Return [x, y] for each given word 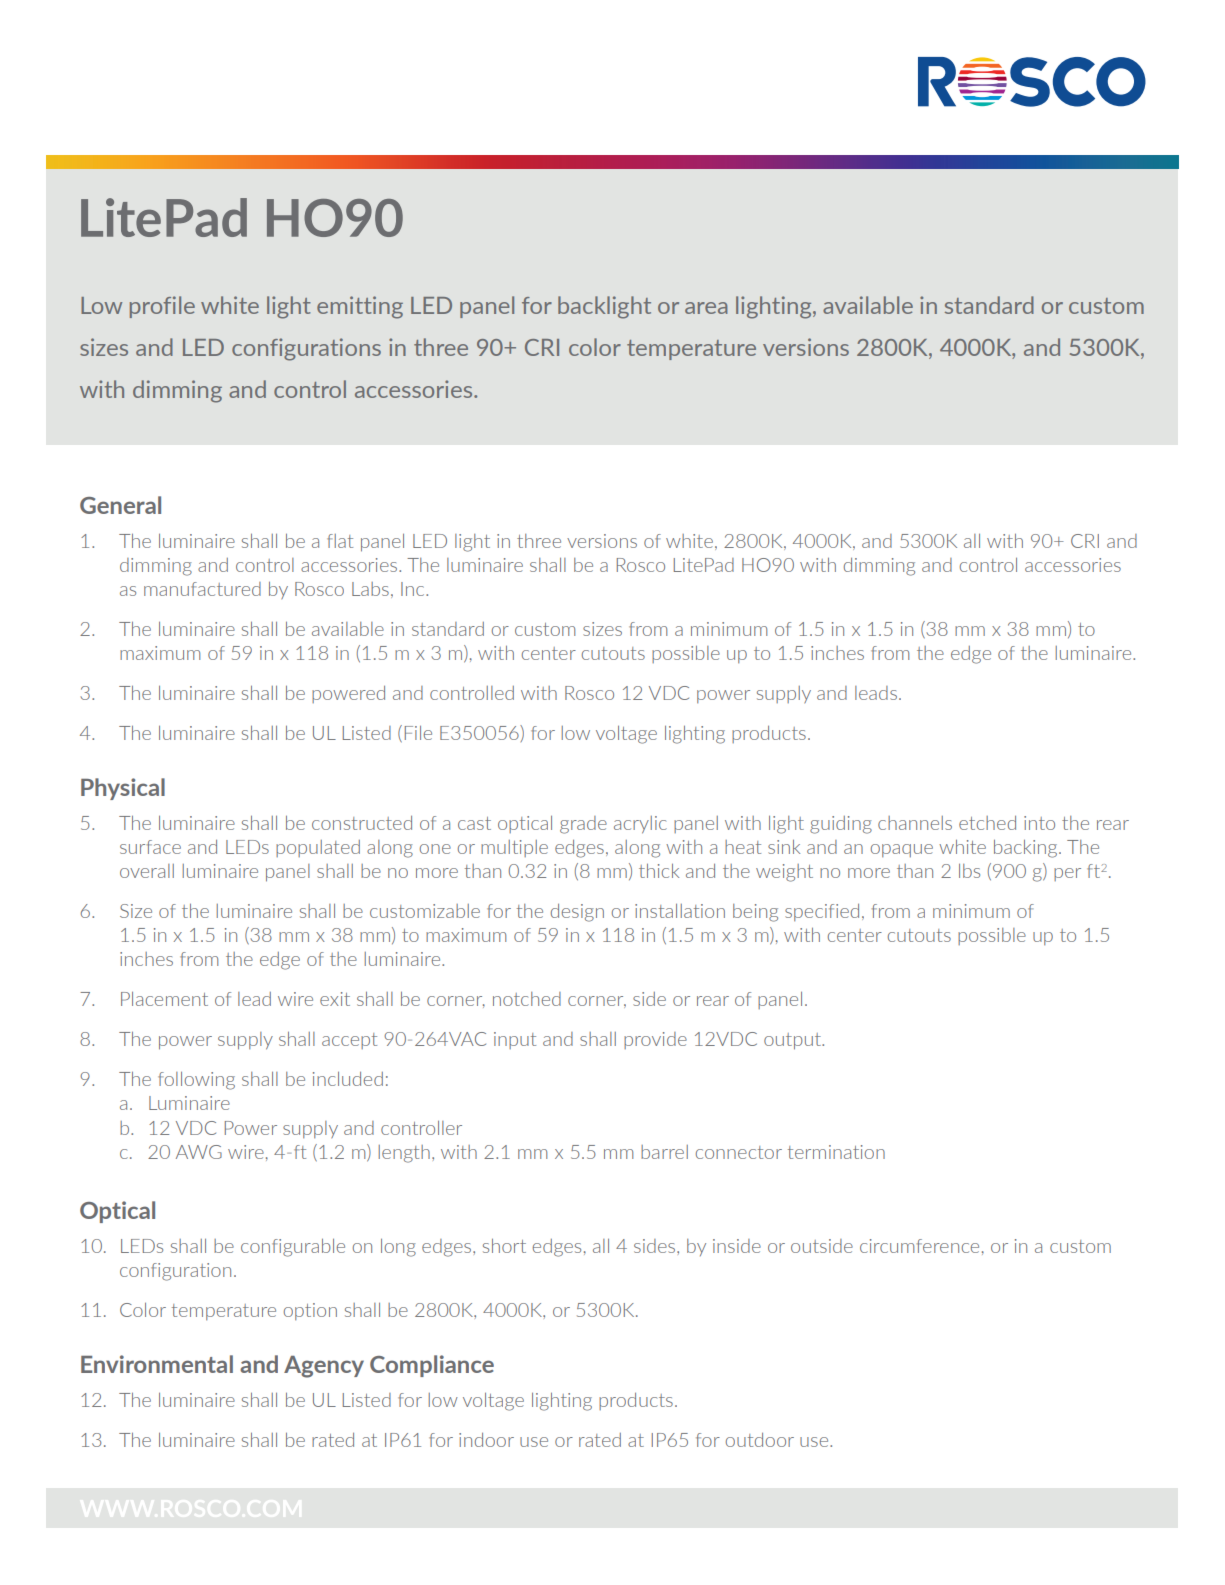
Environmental [157, 1364]
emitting [360, 307]
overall [147, 871]
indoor [486, 1440]
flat [340, 541]
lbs [969, 871]
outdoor [760, 1440]
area [706, 308]
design [577, 913]
